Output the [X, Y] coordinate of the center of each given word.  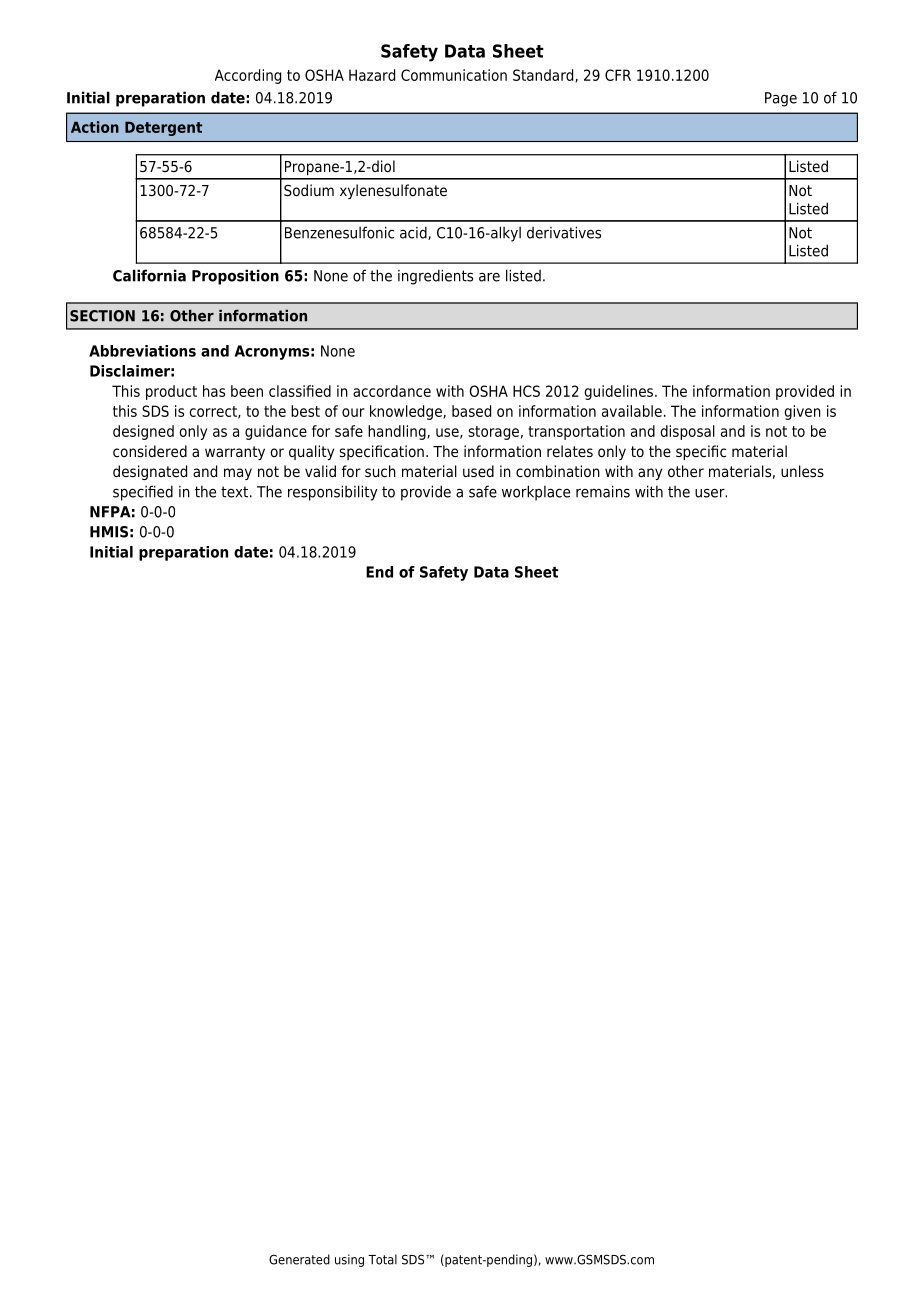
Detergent [163, 128]
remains [603, 491]
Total [382, 1259]
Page [781, 99]
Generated [299, 1259]
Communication [454, 75]
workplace [536, 493]
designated [150, 472]
